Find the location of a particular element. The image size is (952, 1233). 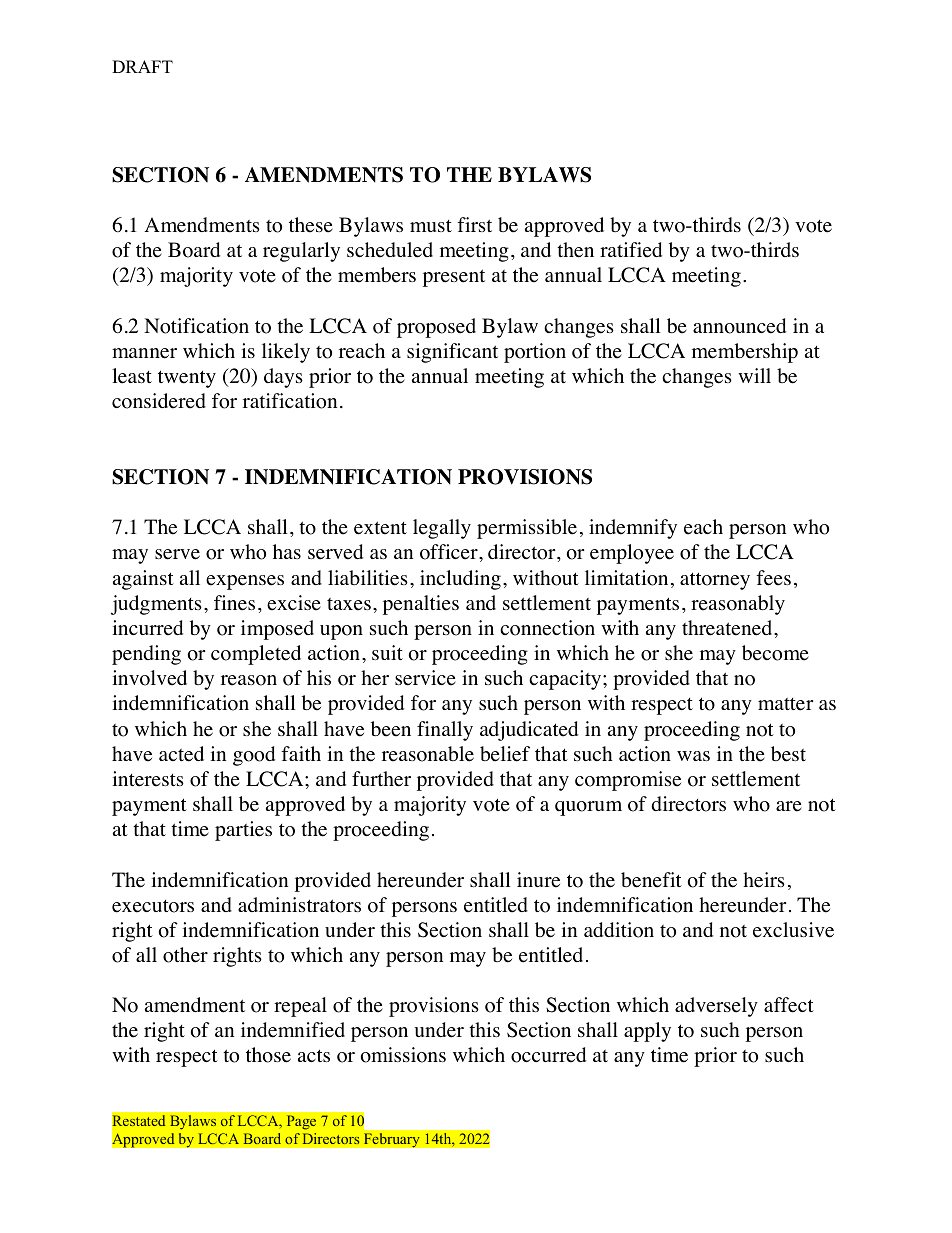

omissions is located at coordinates (403, 1055).
